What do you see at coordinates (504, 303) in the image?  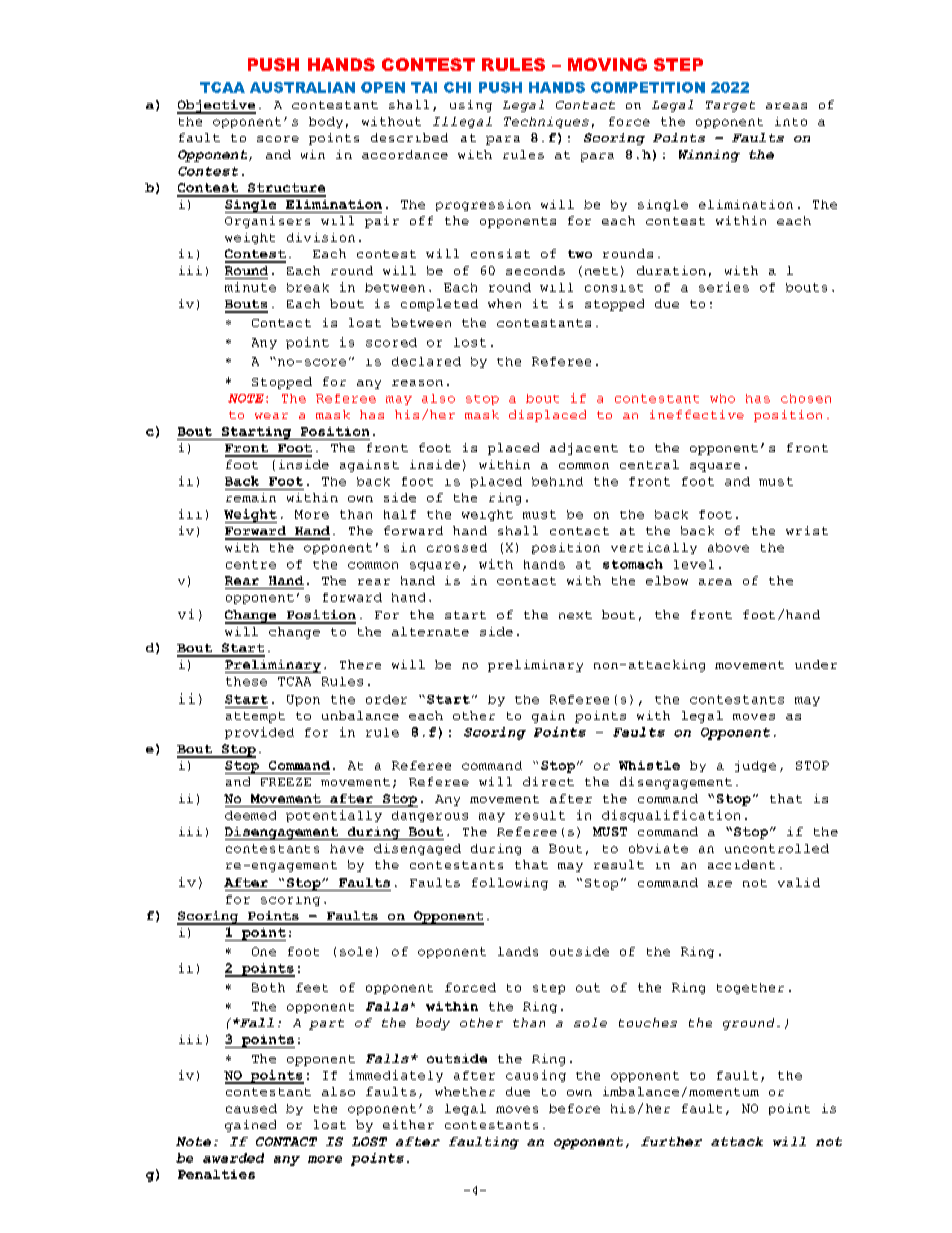 I see `when` at bounding box center [504, 303].
